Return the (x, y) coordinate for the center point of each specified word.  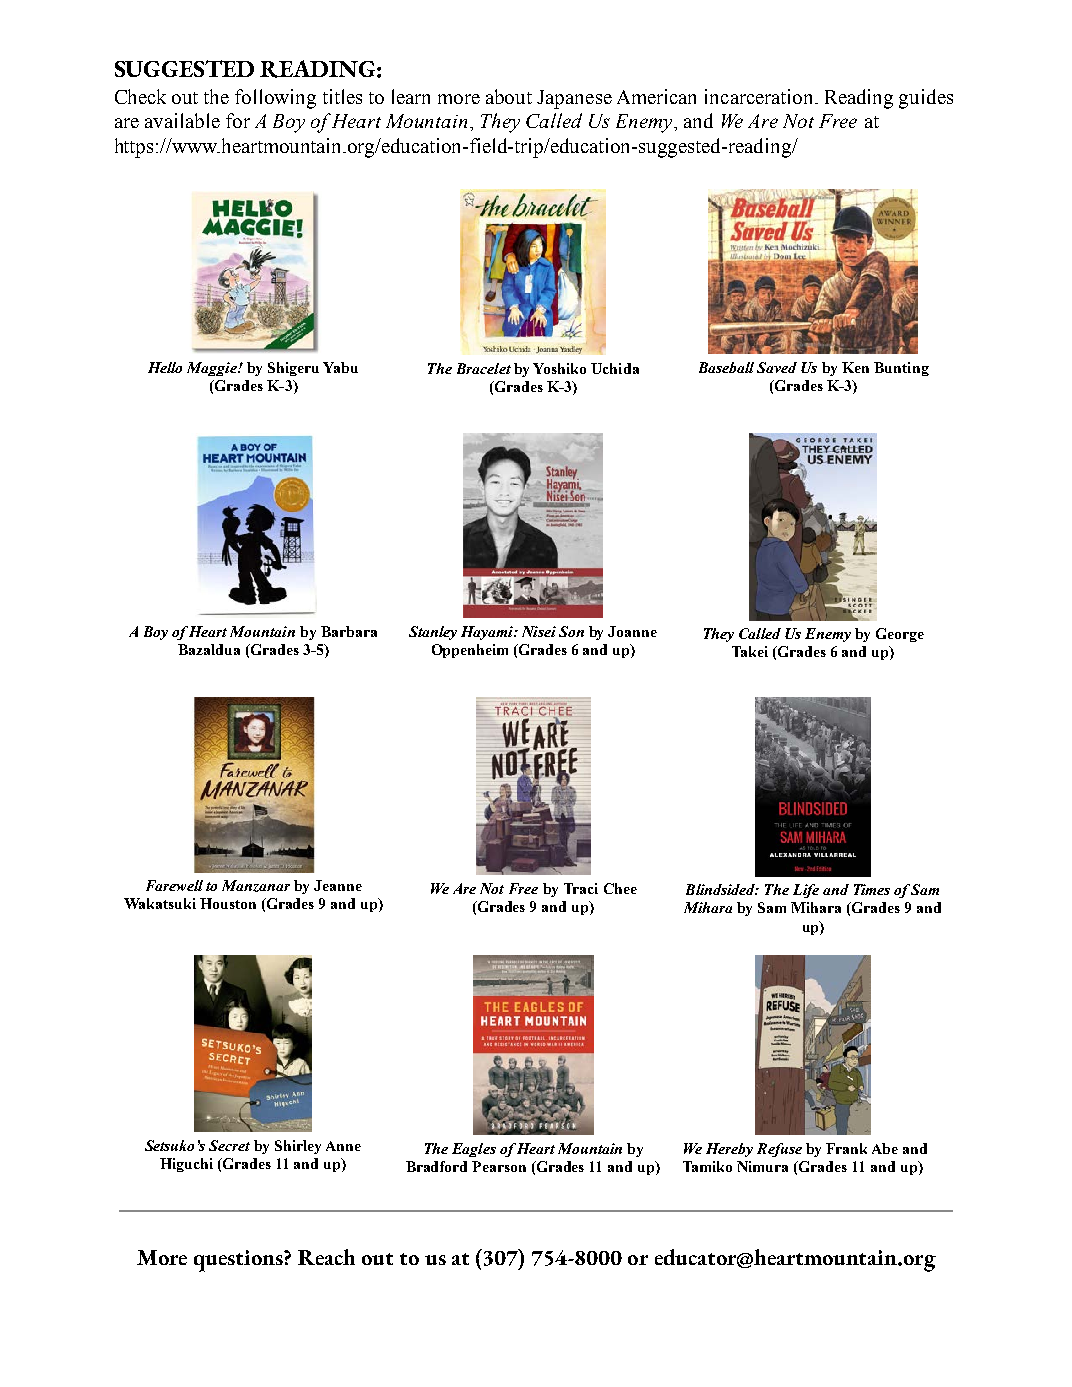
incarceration (760, 96)
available (182, 120)
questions (239, 1261)
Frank (846, 1148)
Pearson (499, 1166)
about (509, 96)
